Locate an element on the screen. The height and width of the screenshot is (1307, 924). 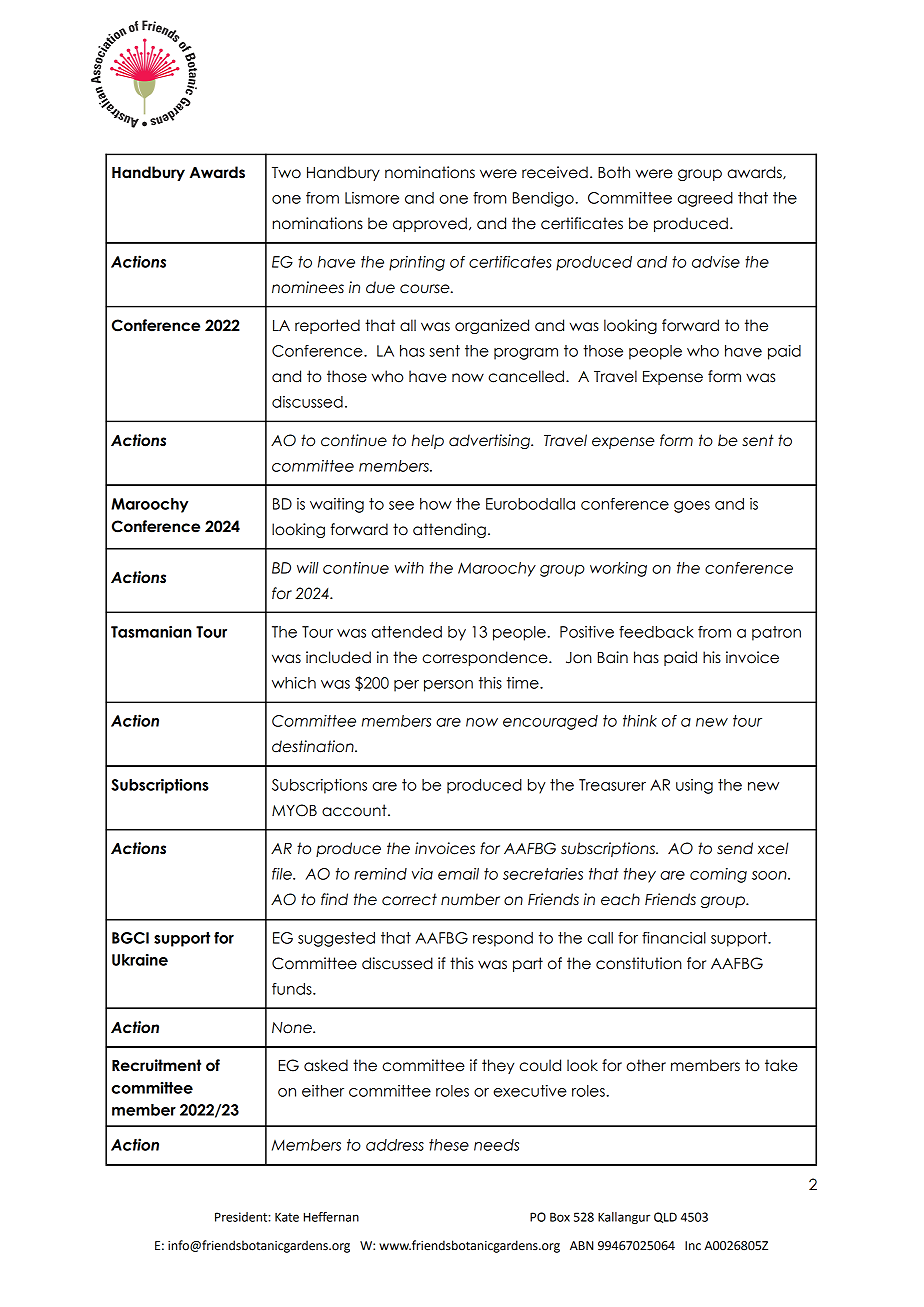
these is located at coordinates (449, 1145).
